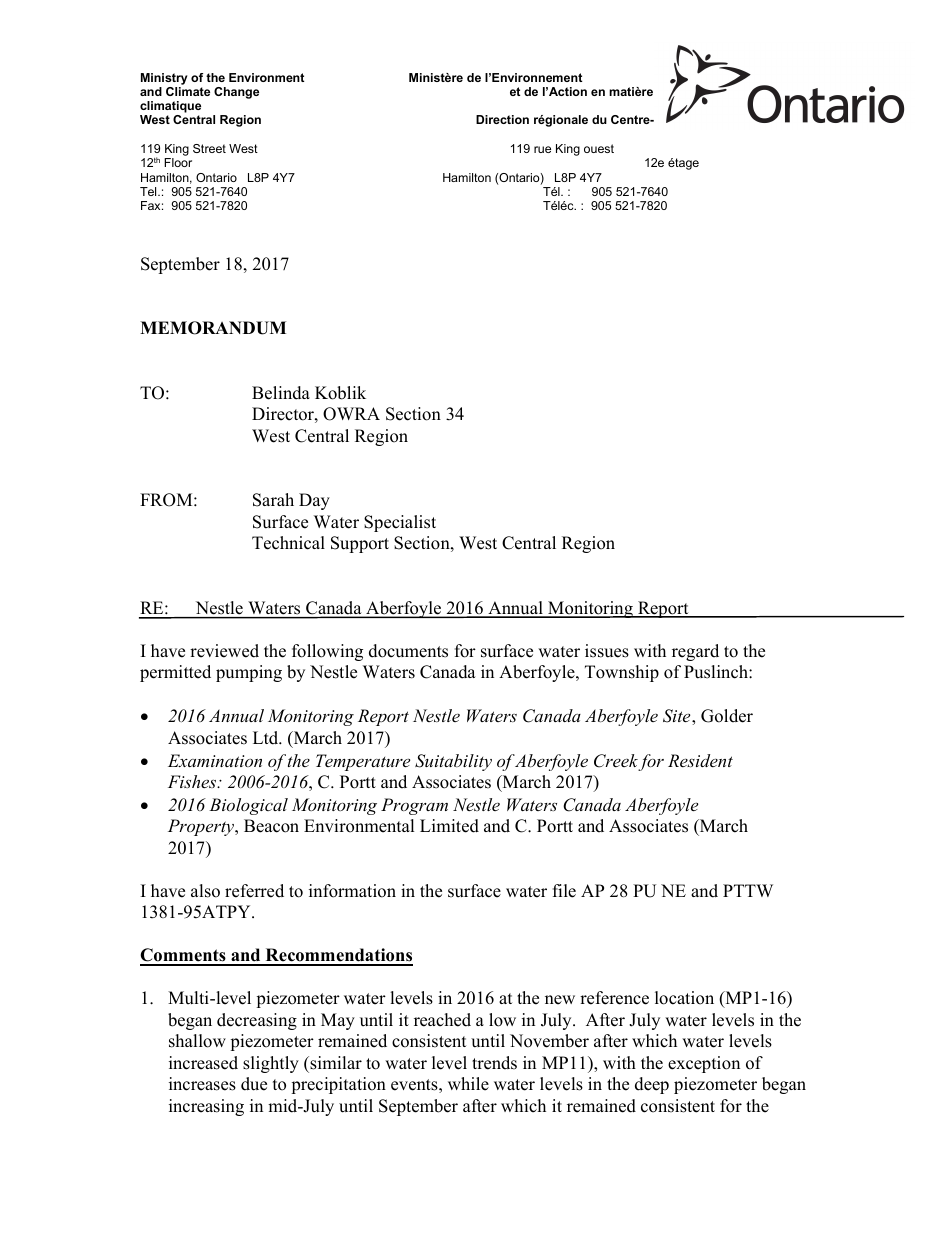 The height and width of the screenshot is (1233, 952). Describe the element at coordinates (502, 119) in the screenshot. I see `Direction` at that location.
